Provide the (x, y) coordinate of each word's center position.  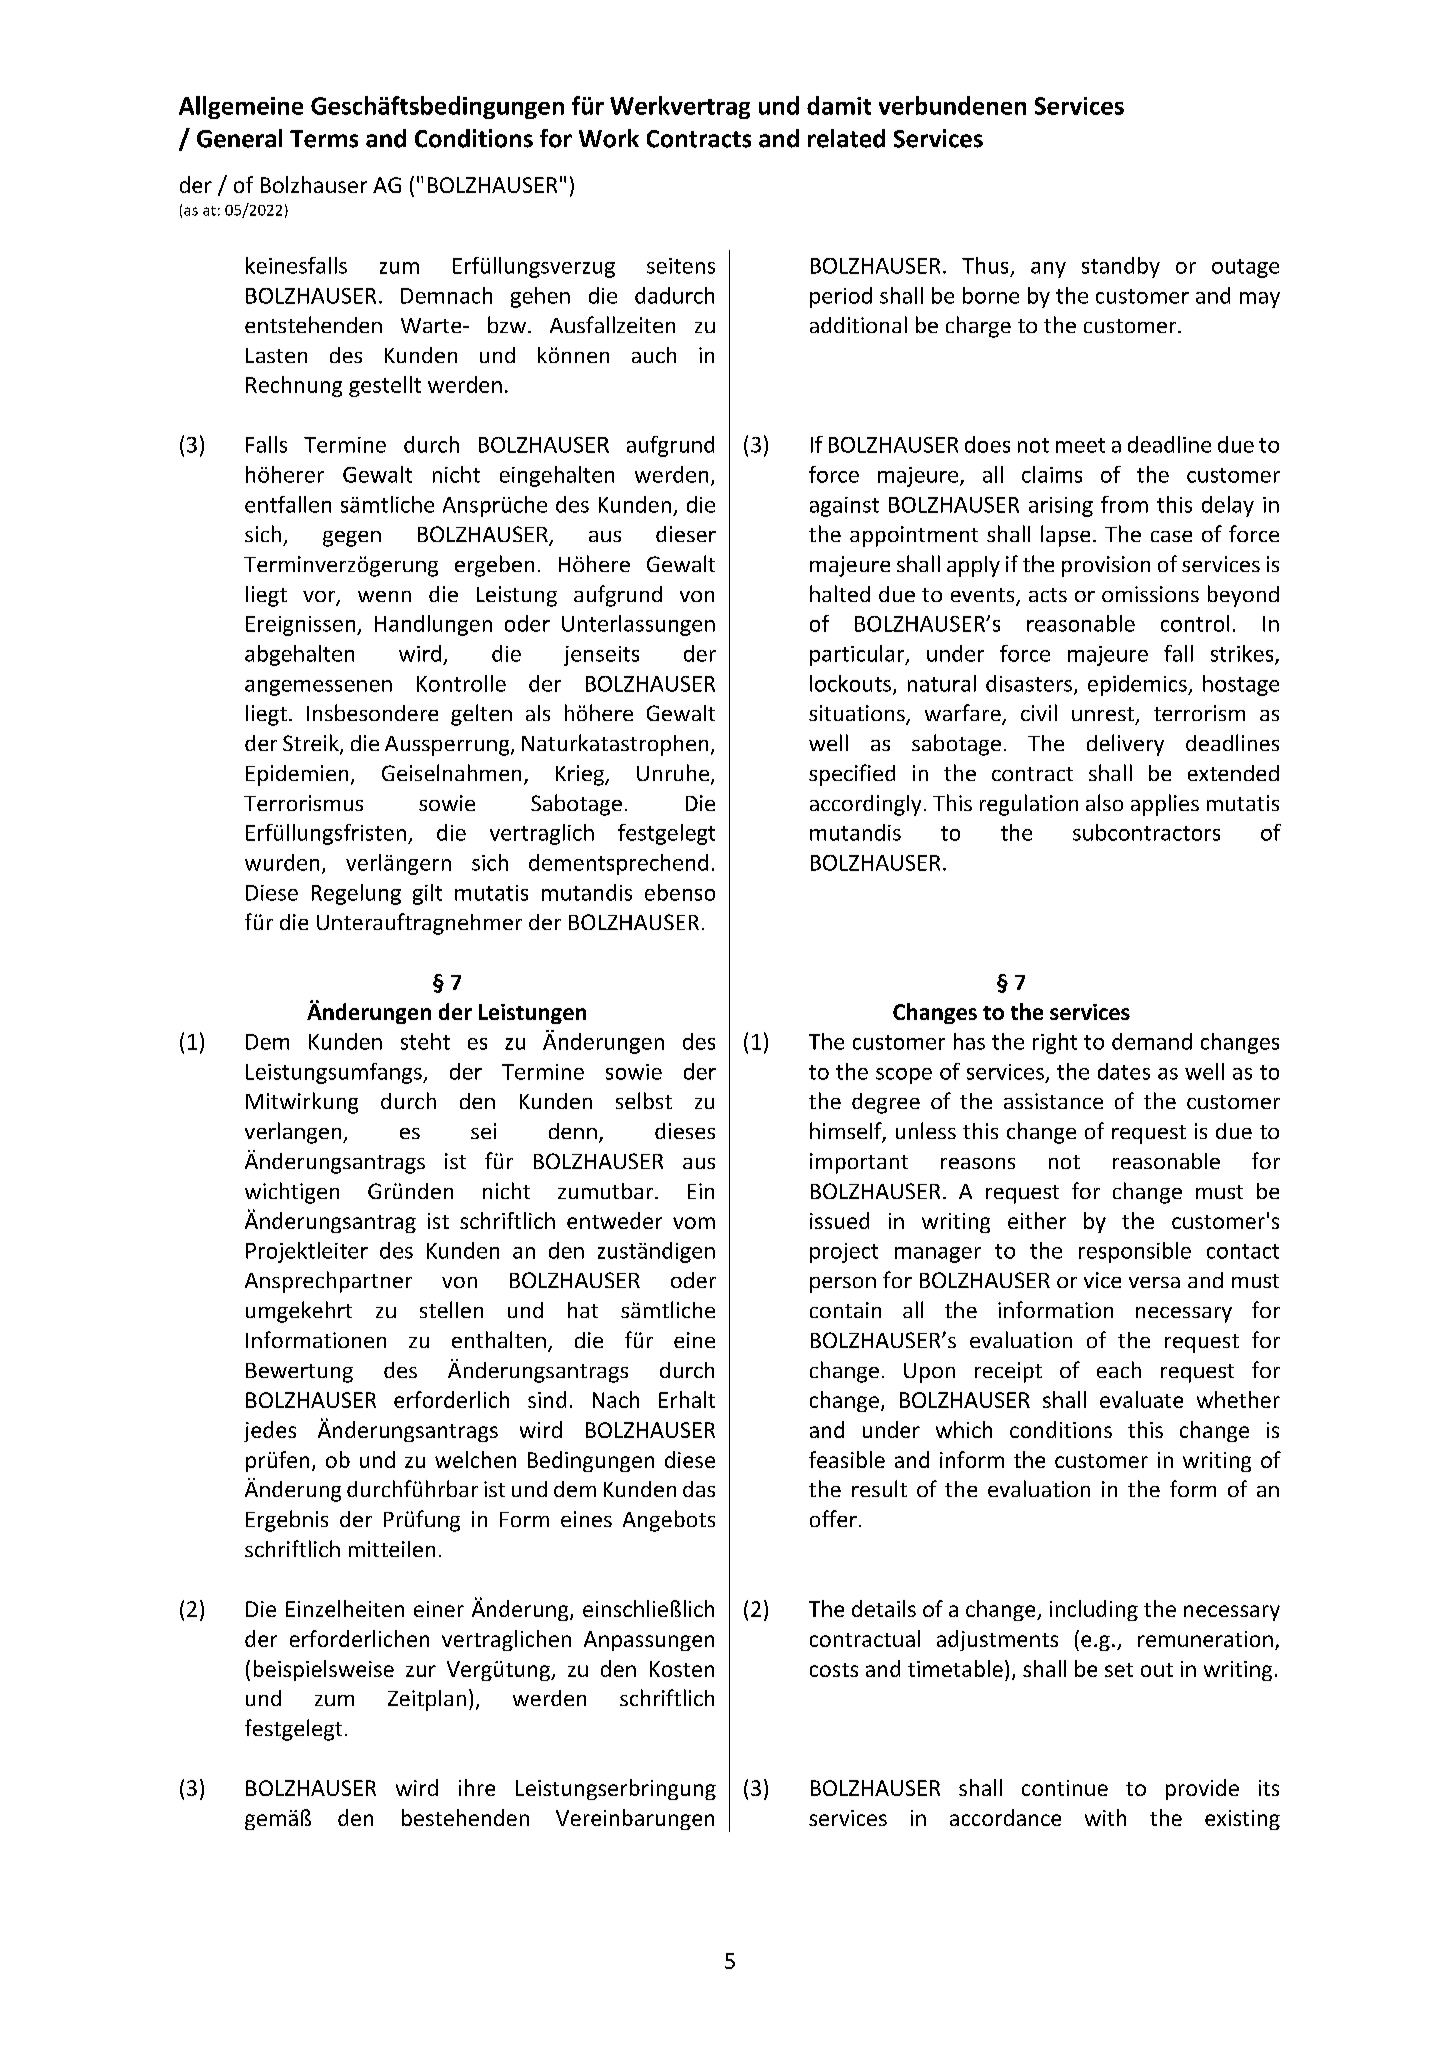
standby (1121, 267)
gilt (427, 894)
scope (904, 1076)
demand (1152, 1041)
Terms (324, 139)
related (846, 138)
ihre (477, 1787)
